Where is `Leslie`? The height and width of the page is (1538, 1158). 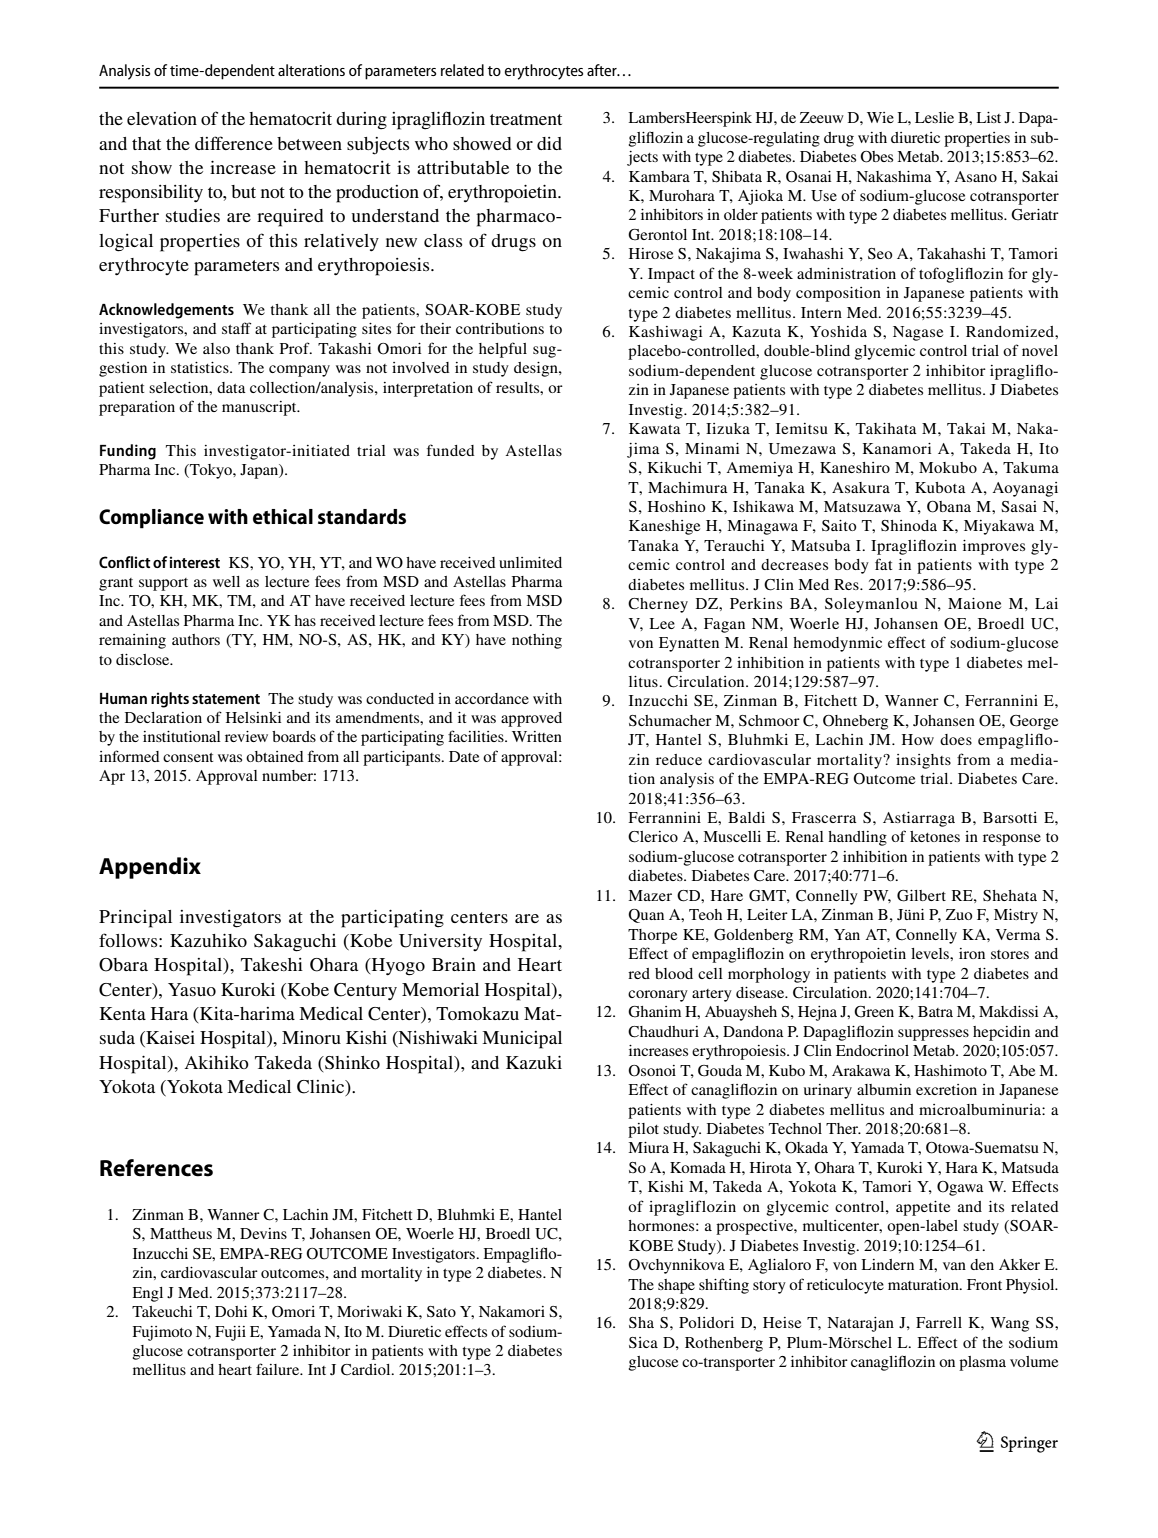
Leslie is located at coordinates (934, 117).
